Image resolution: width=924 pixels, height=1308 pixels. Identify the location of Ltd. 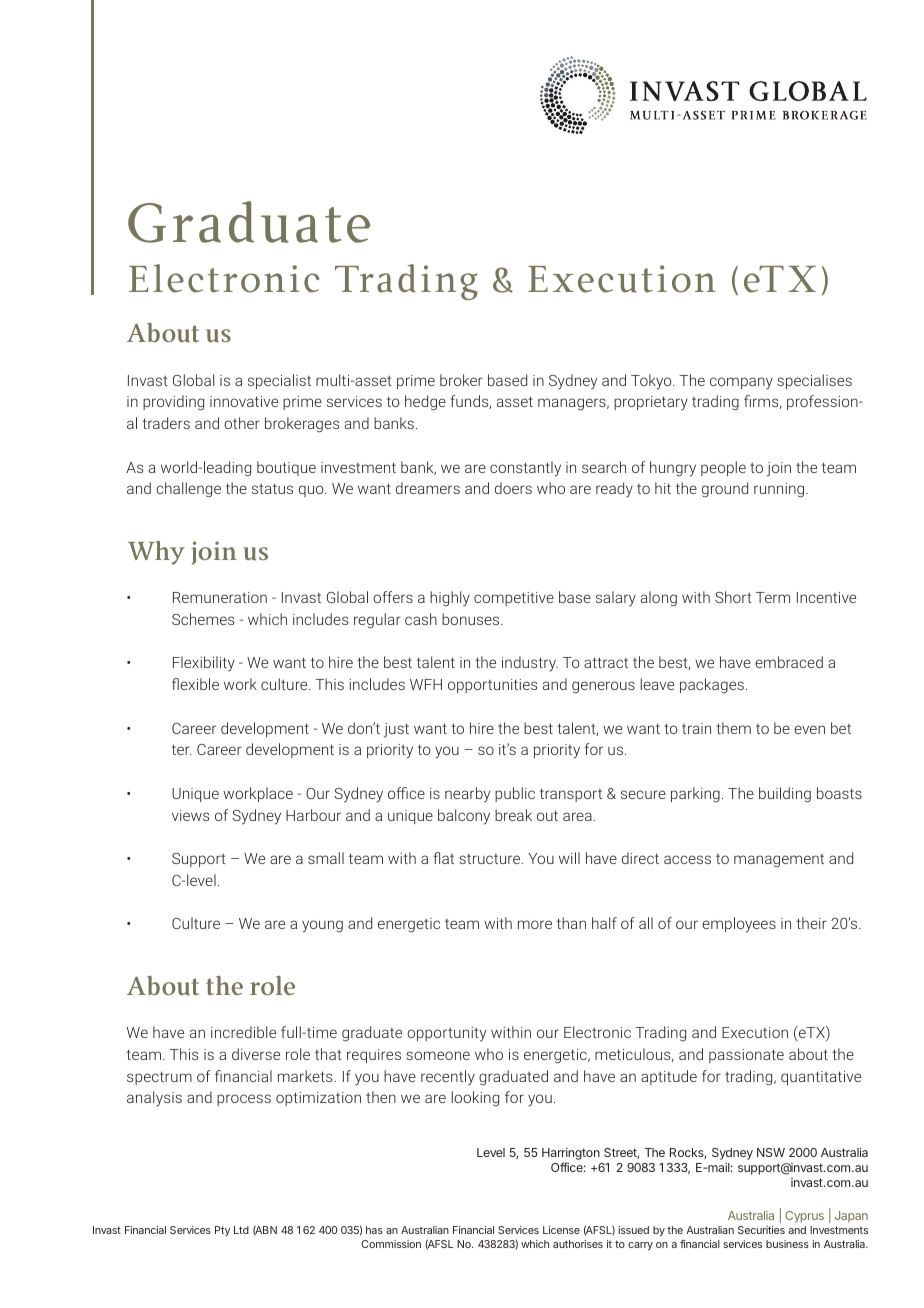
(241, 1230).
